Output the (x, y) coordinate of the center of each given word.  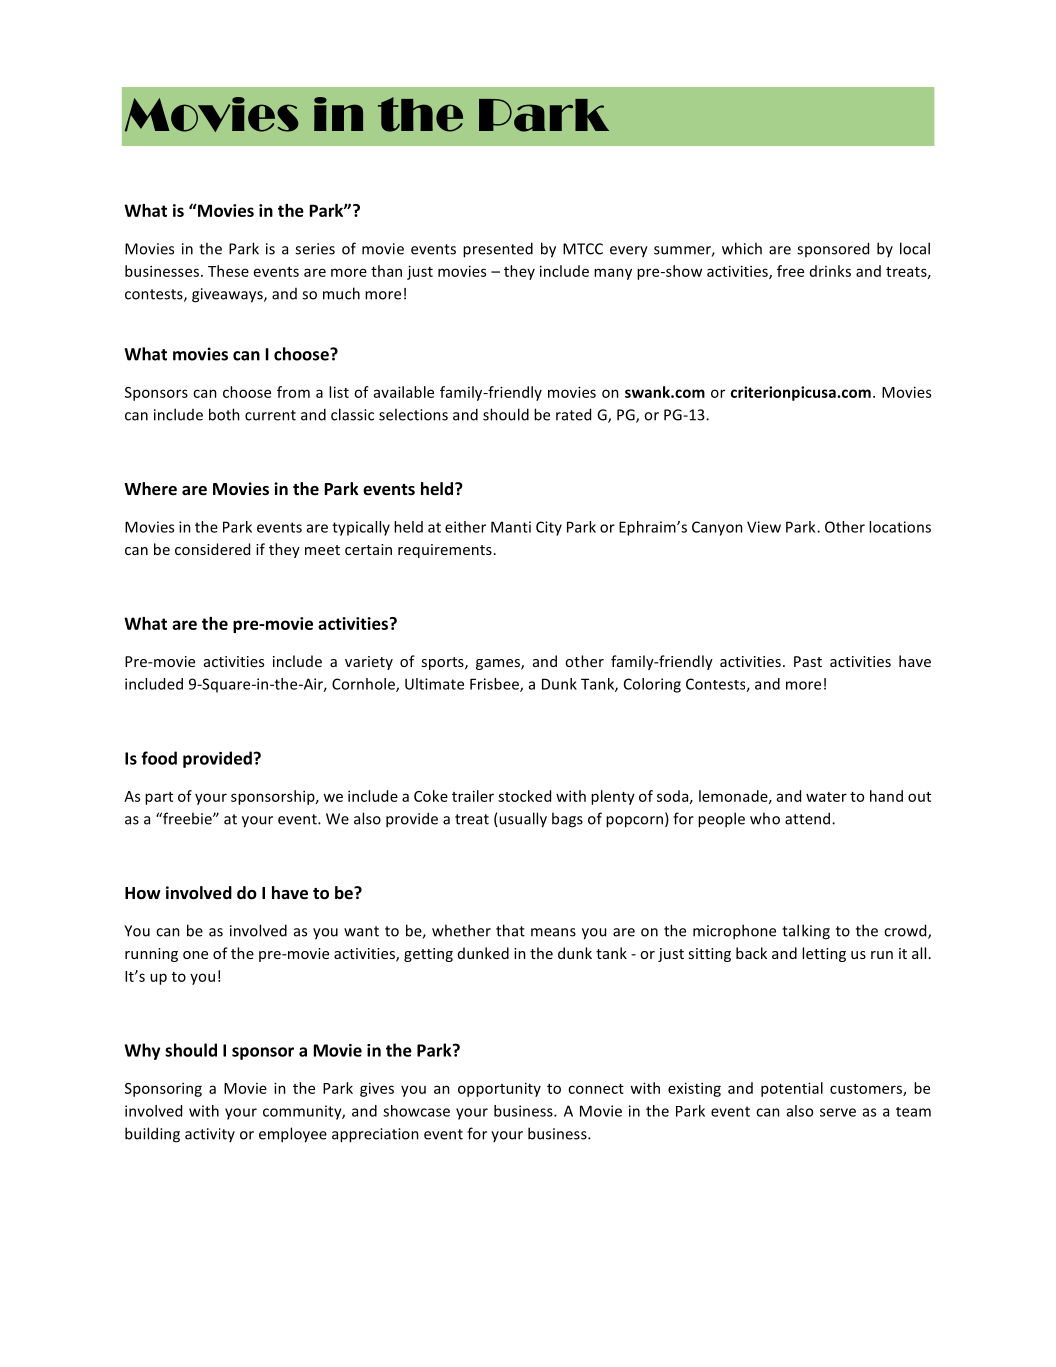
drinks (830, 271)
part (159, 798)
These (228, 271)
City (549, 528)
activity (210, 1135)
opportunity (499, 1089)
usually (522, 820)
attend (809, 818)
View (764, 527)
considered (212, 549)
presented (498, 250)
